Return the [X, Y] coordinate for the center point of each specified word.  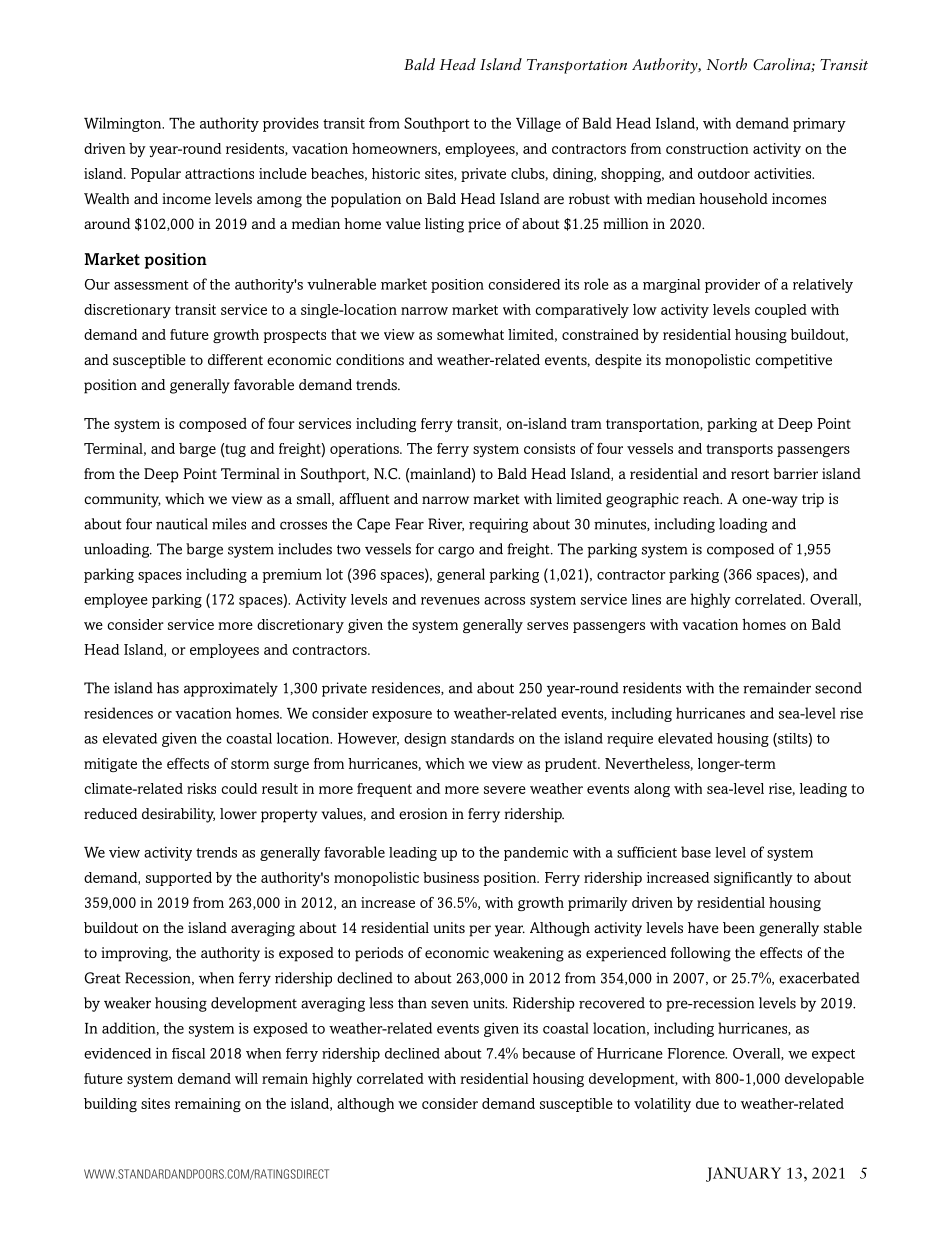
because [548, 1053]
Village [538, 124]
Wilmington [124, 124]
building [110, 1105]
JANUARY [743, 1174]
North [727, 64]
